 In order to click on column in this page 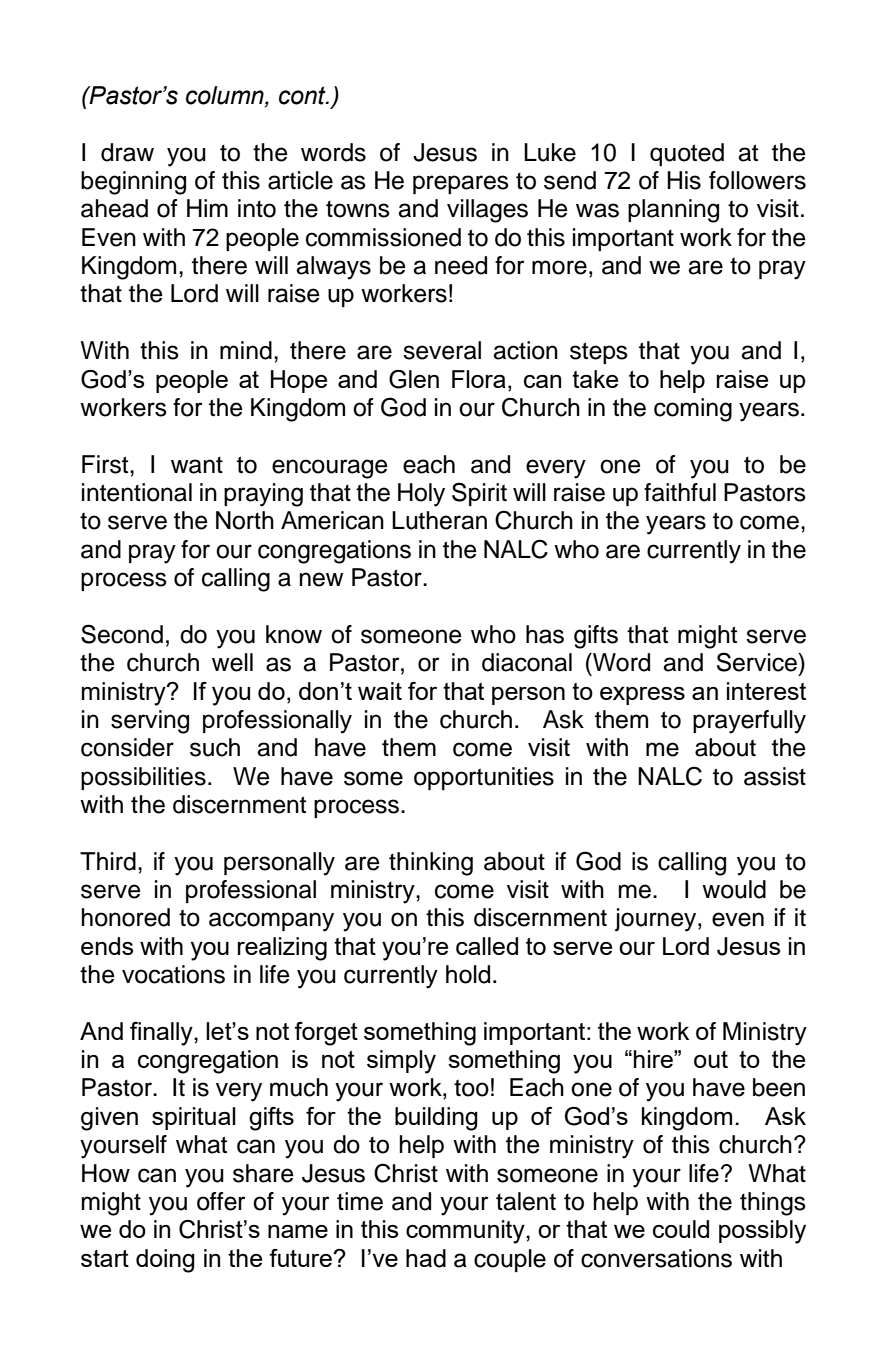, I will do `click(226, 96)`.
